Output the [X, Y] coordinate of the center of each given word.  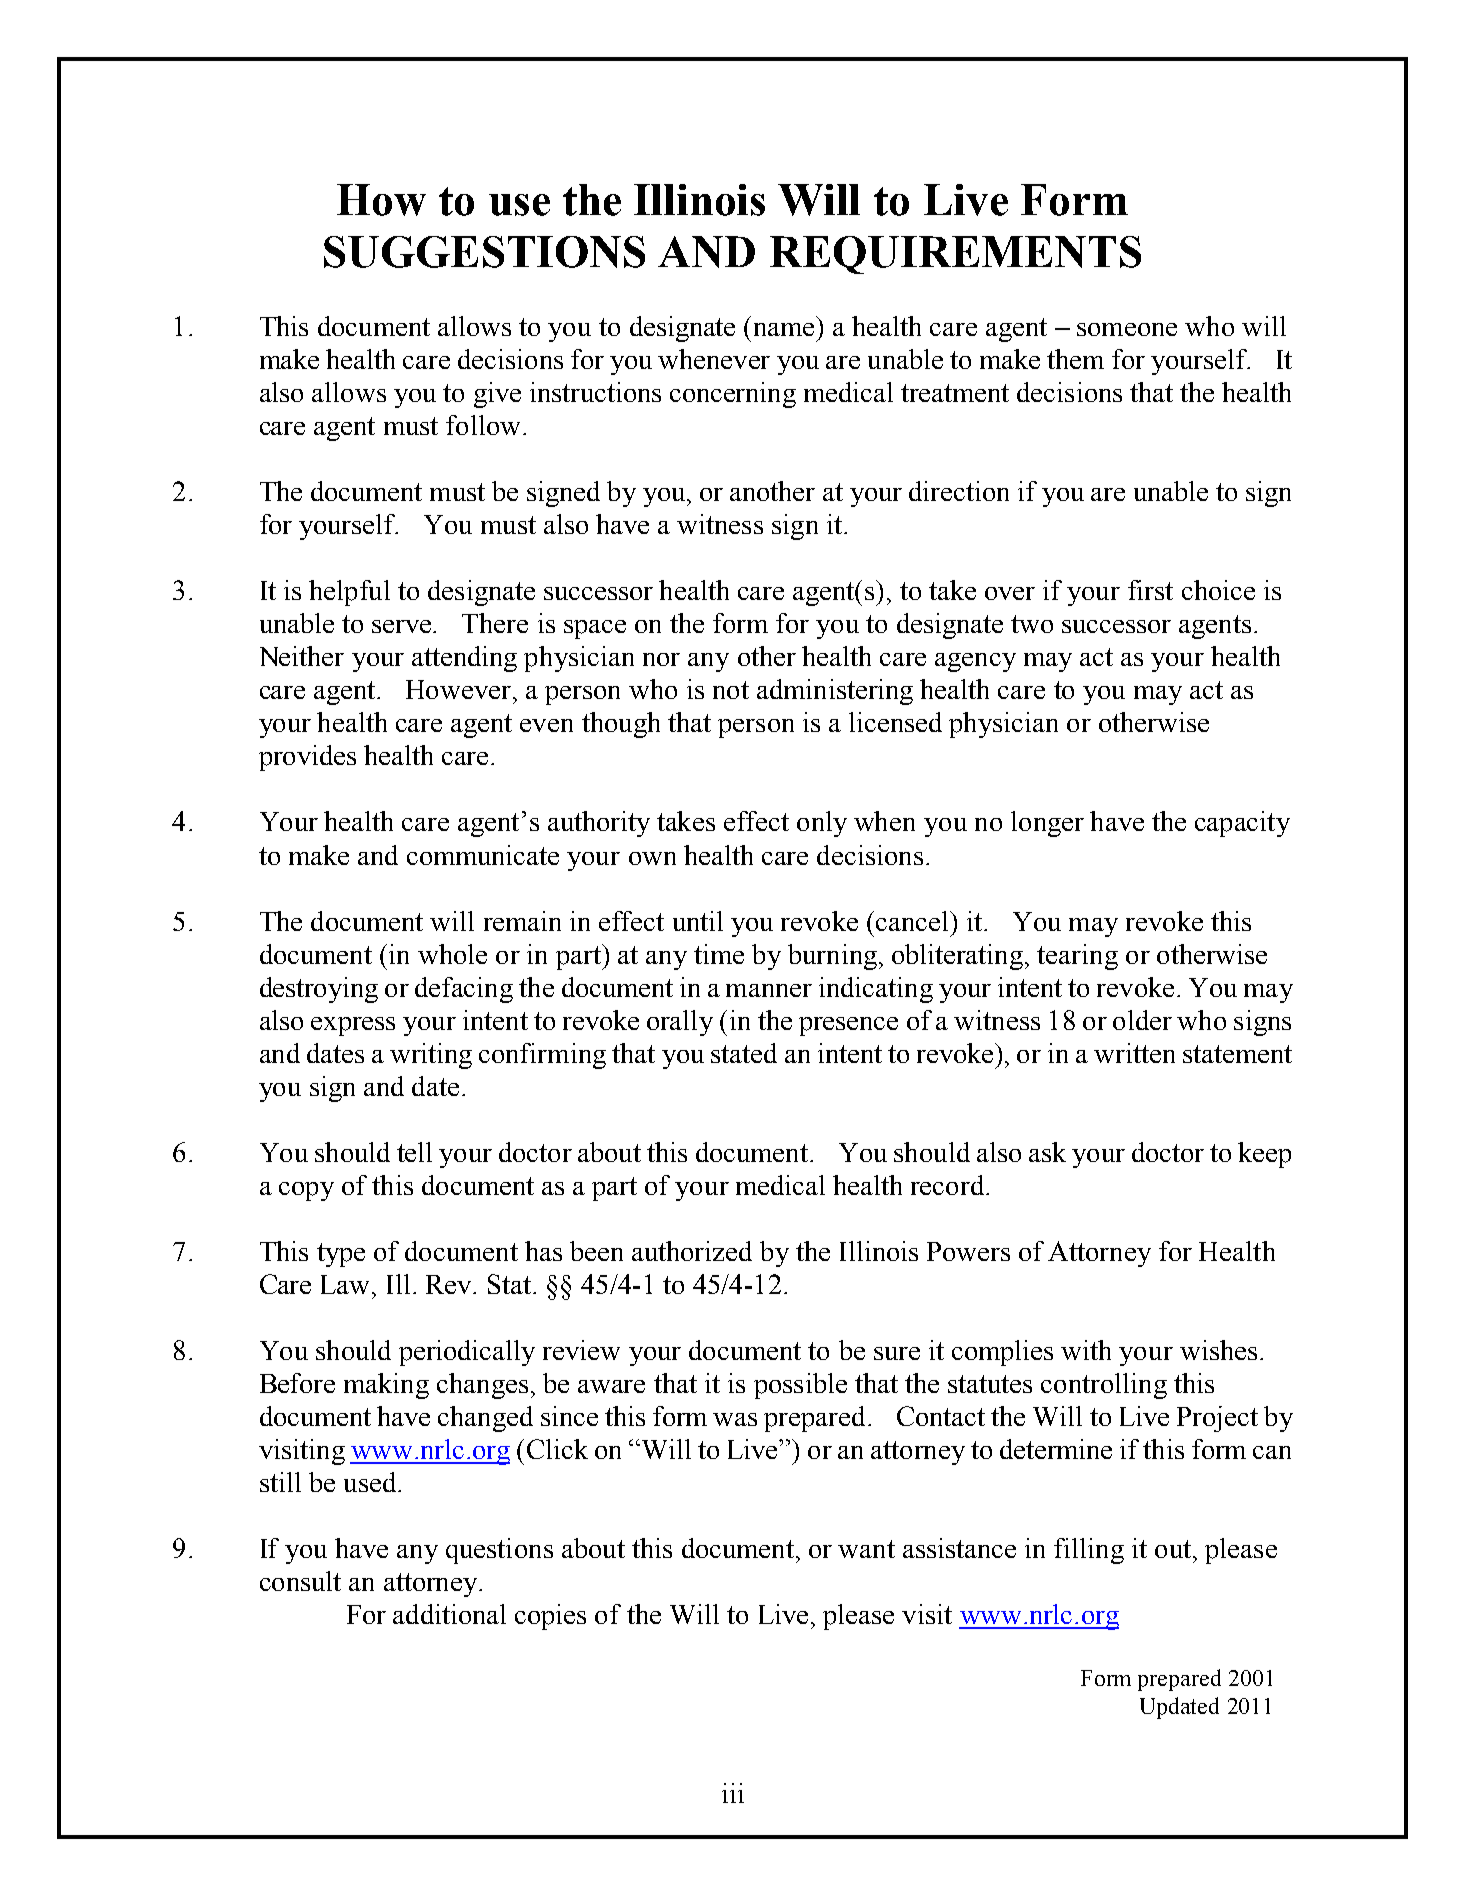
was [735, 1419]
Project [1217, 1419]
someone [1127, 329]
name [784, 329]
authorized [692, 1251]
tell [414, 1152]
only [822, 824]
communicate [483, 855]
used [370, 1482]
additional [449, 1614]
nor [661, 659]
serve [403, 626]
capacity [1242, 824]
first [1150, 590]
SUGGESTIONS [484, 252]
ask [1047, 1152]
